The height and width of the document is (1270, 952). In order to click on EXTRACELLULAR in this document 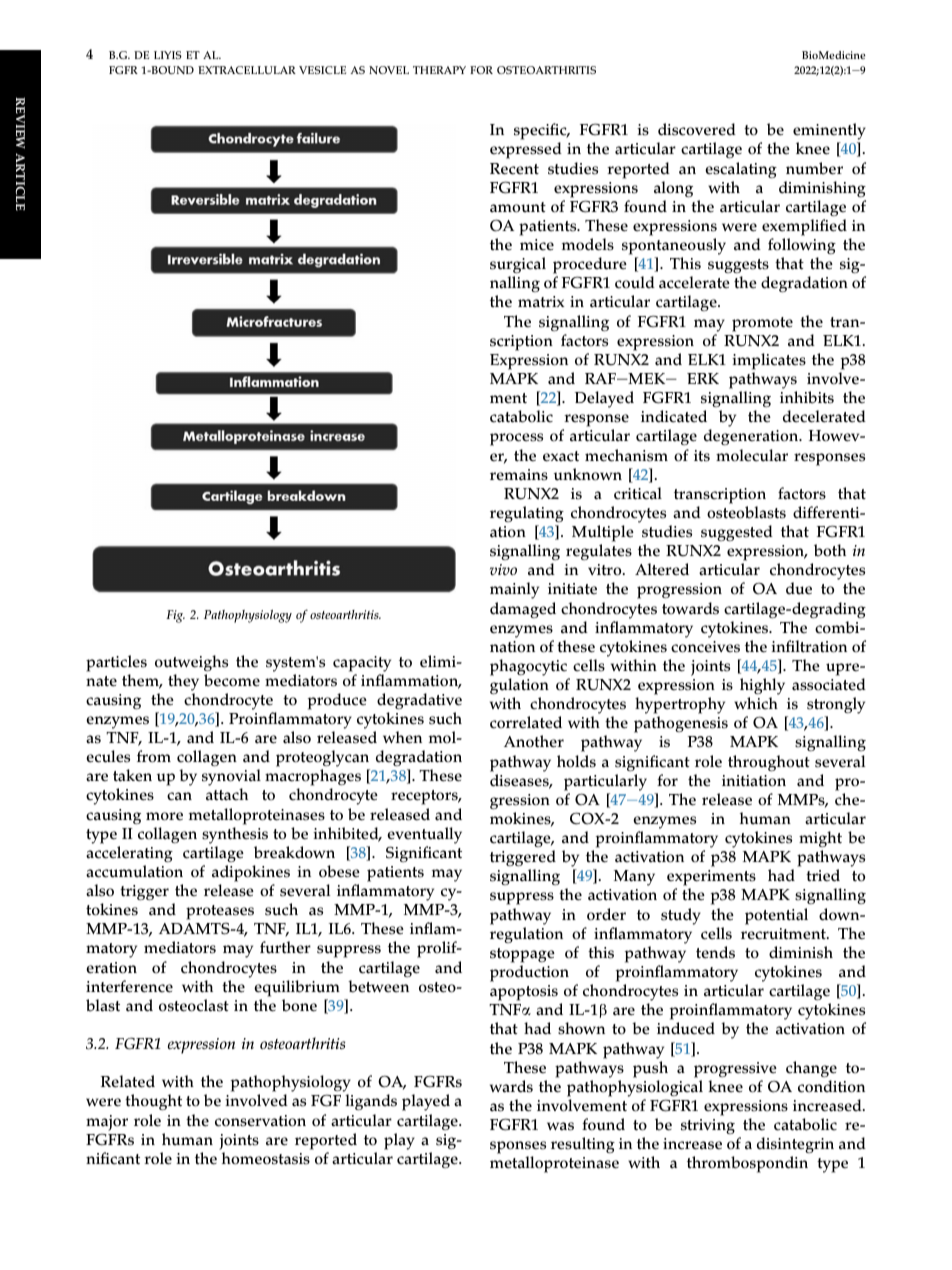, I will do `click(247, 70)`.
